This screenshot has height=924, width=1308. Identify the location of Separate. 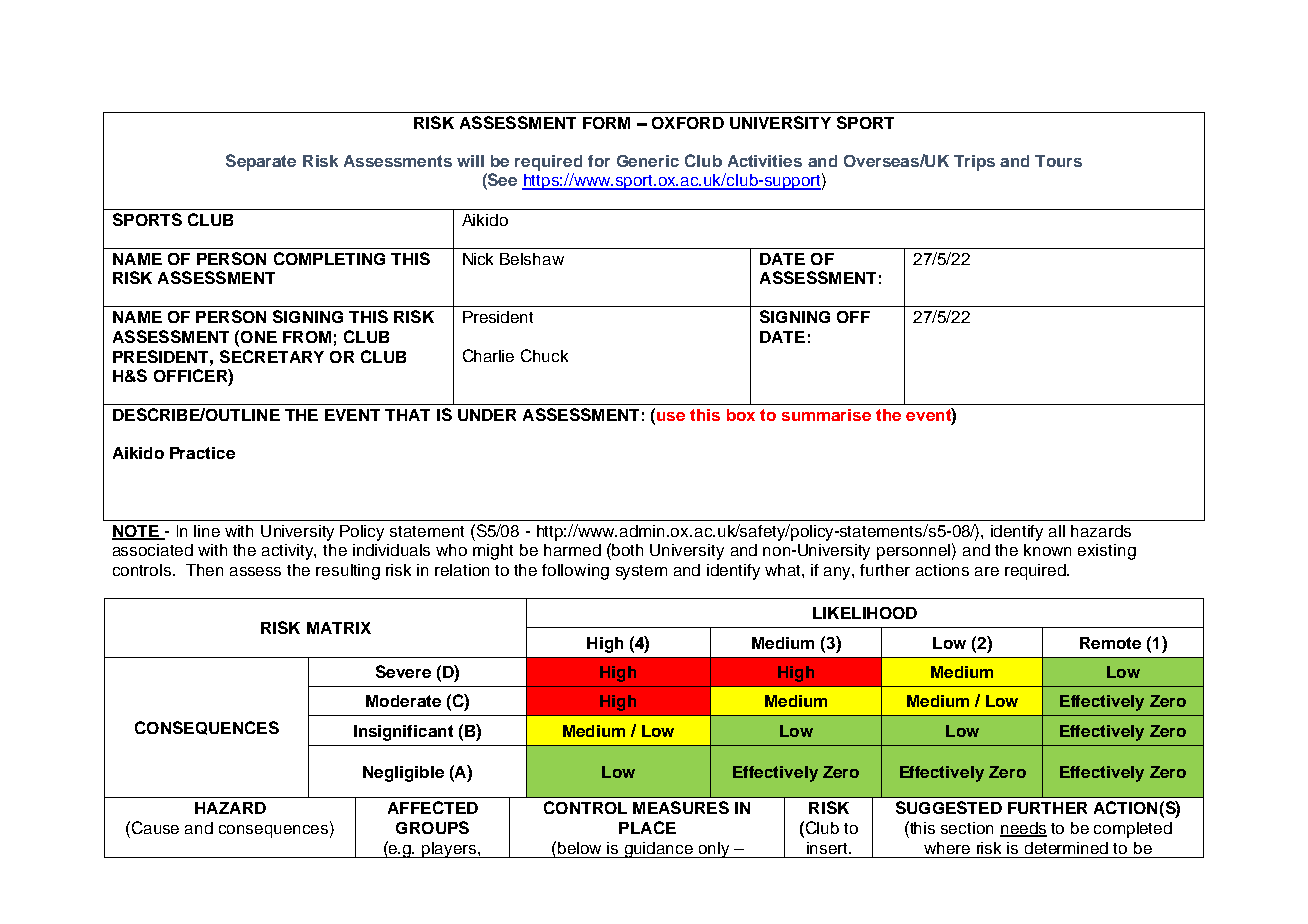
(261, 162).
